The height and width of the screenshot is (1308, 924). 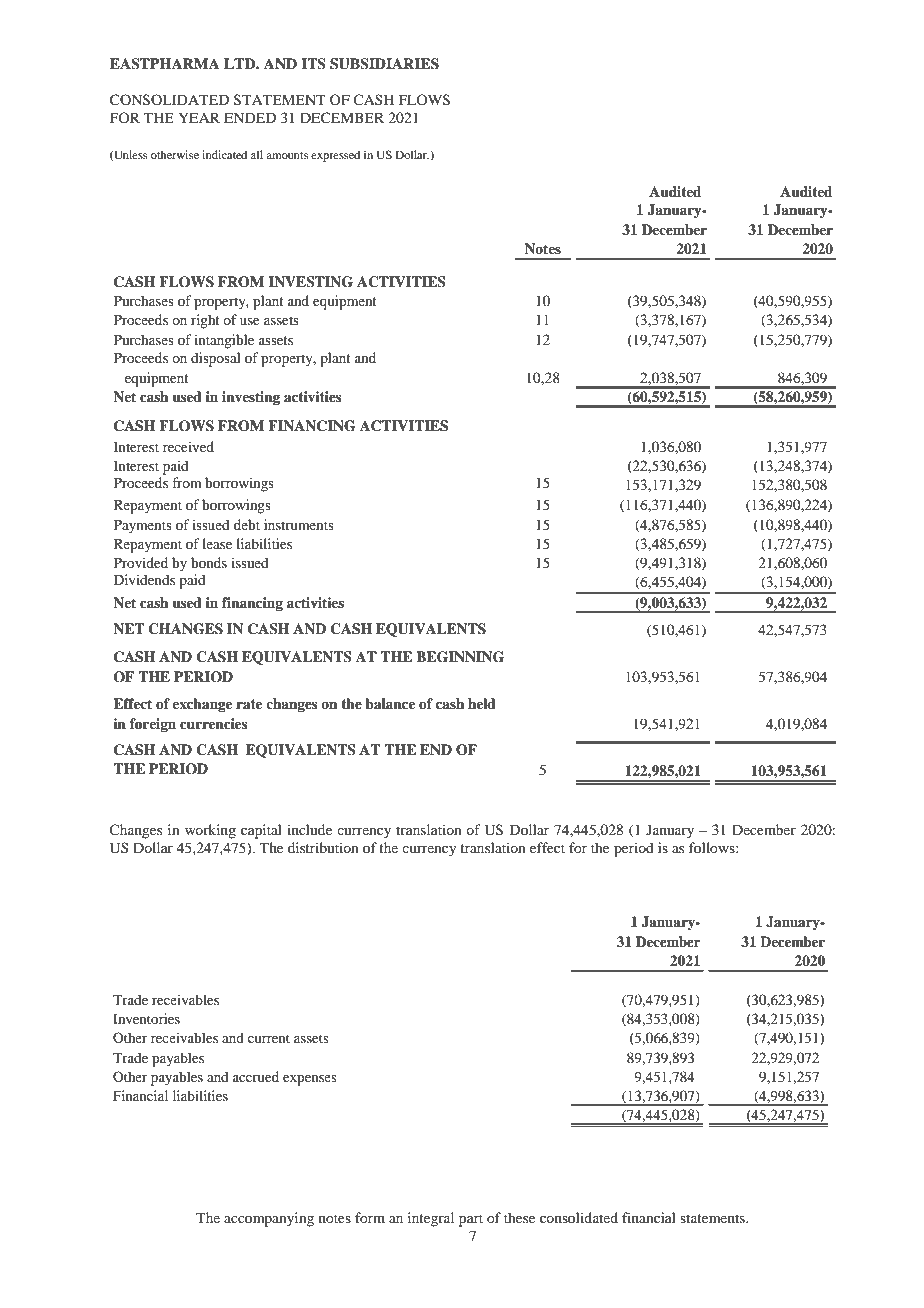 I want to click on part, so click(x=471, y=1220).
